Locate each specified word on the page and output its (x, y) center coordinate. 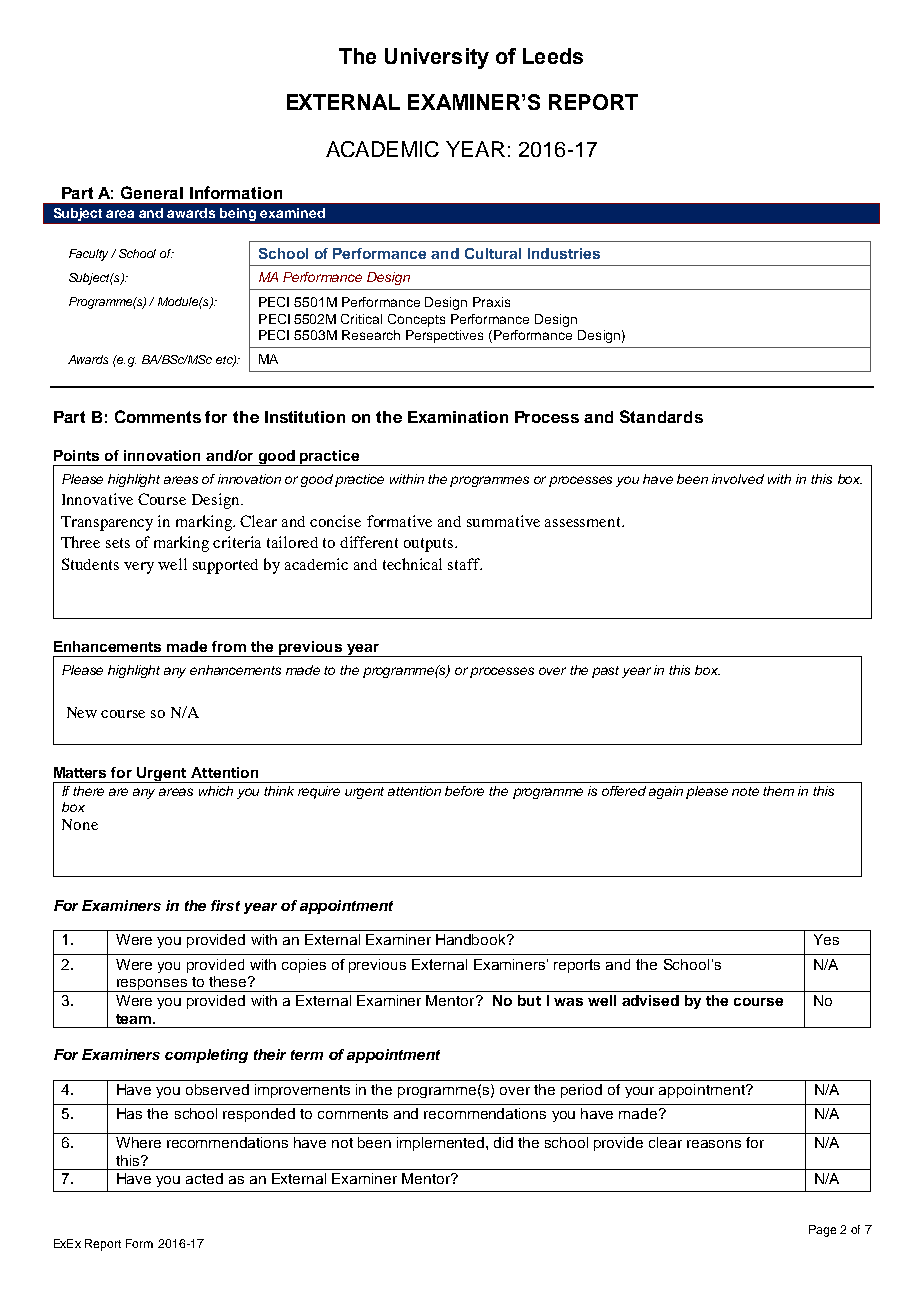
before (464, 791)
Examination (458, 417)
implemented (442, 1144)
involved (738, 479)
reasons (714, 1144)
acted (204, 1178)
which (216, 791)
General (152, 192)
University (437, 58)
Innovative (97, 499)
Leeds (553, 56)
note (745, 791)
